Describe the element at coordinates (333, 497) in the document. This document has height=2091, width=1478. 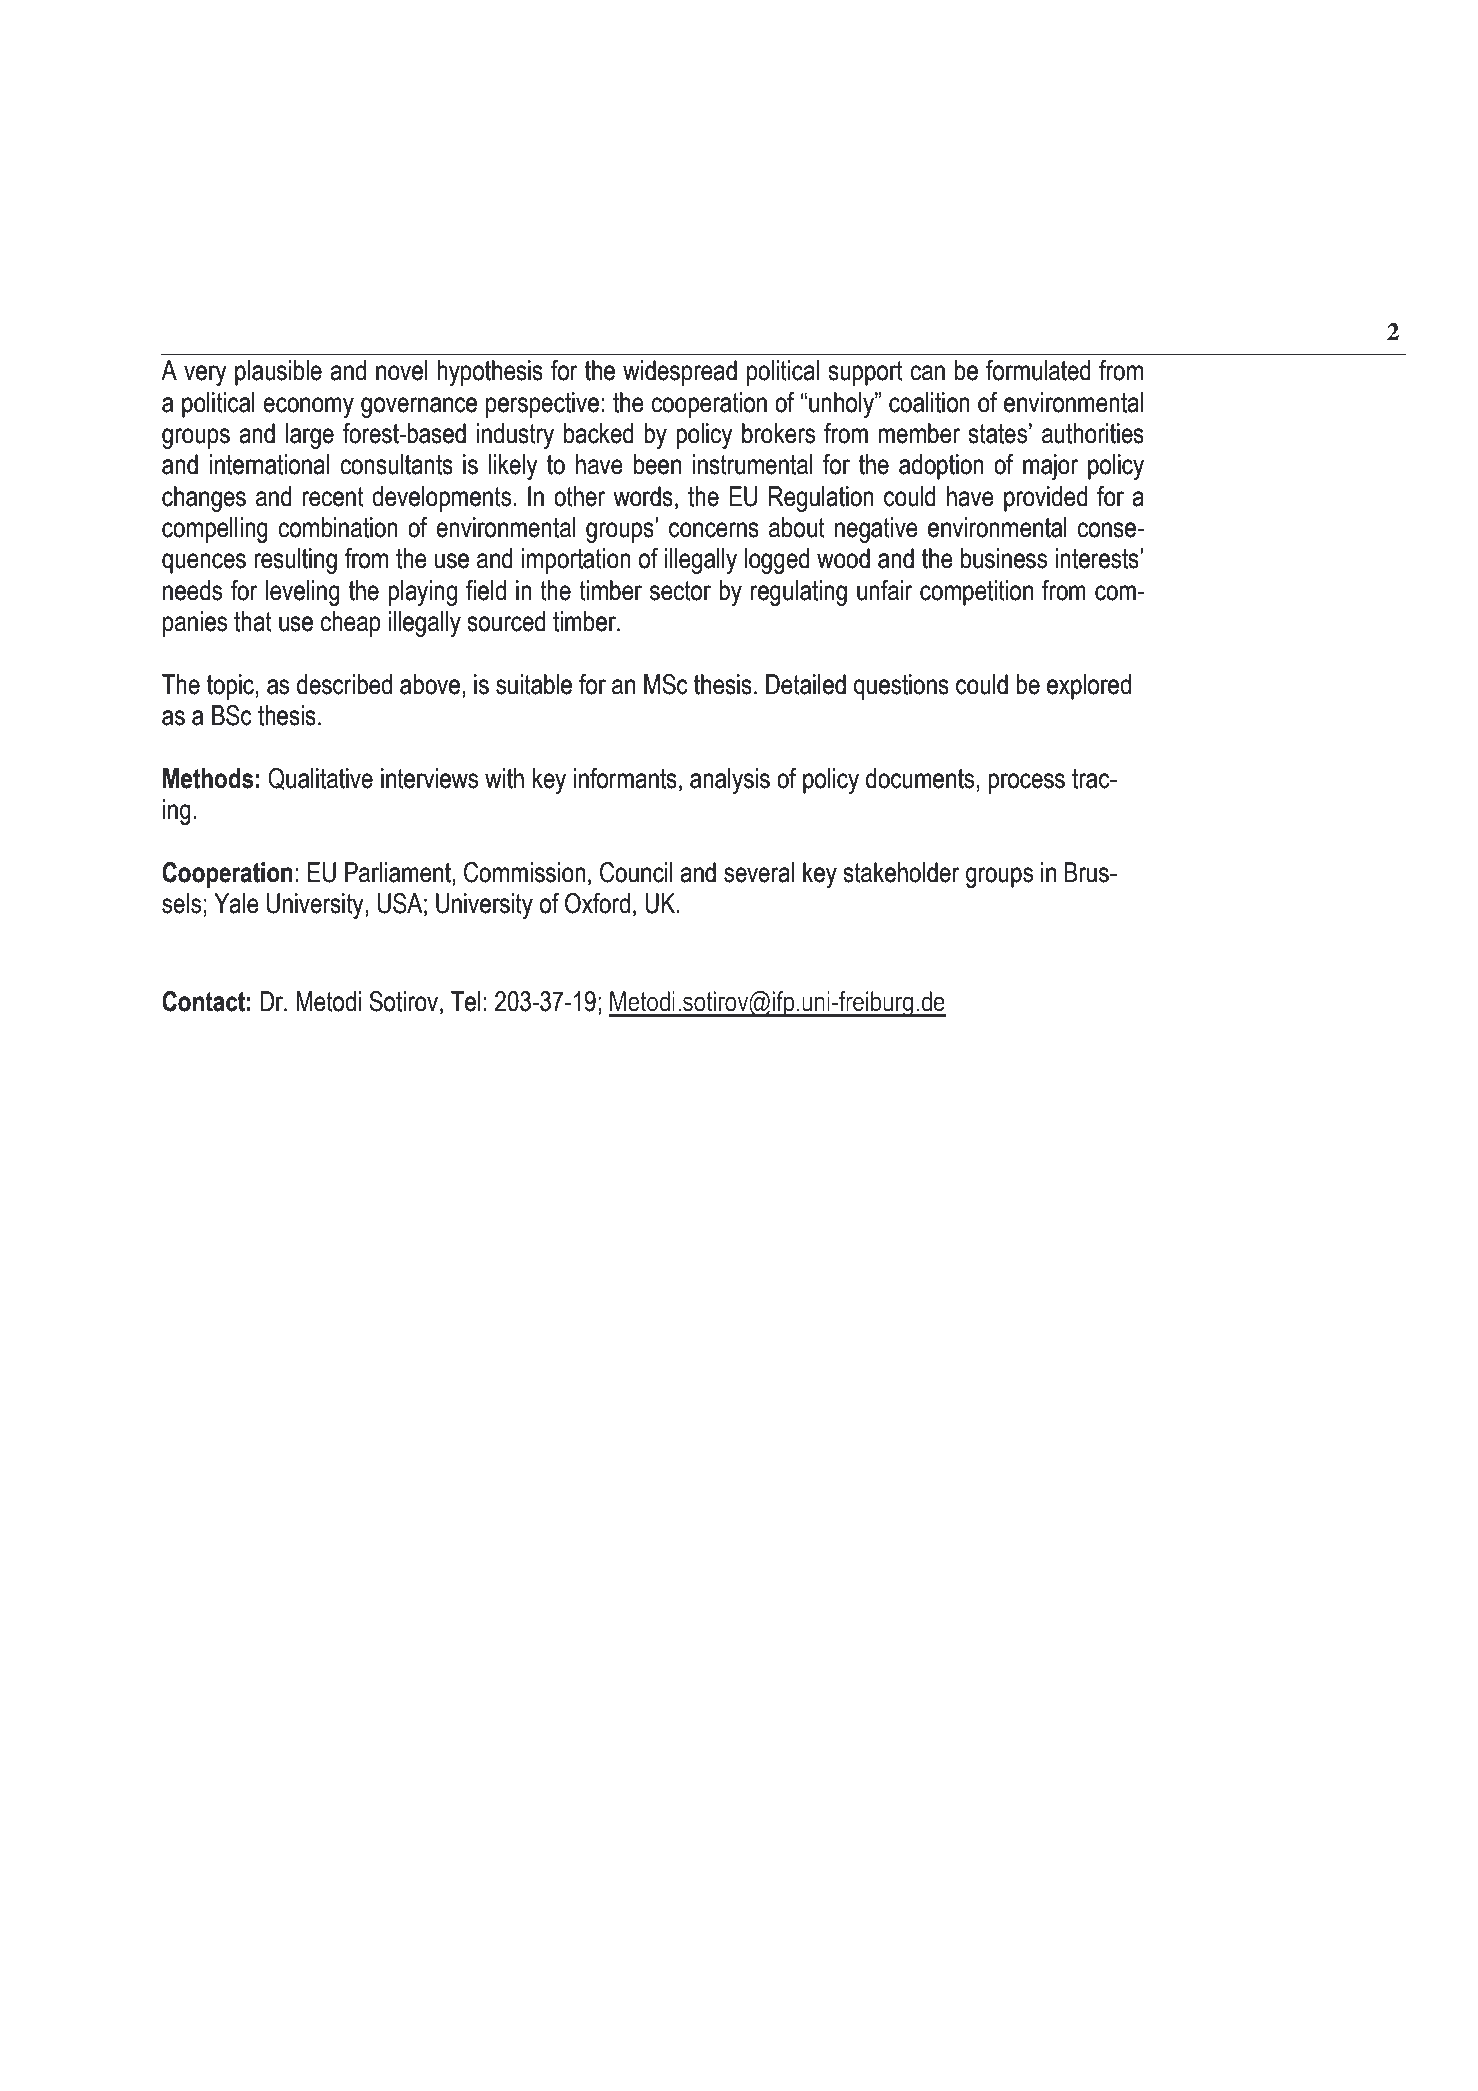
I see `recent` at that location.
